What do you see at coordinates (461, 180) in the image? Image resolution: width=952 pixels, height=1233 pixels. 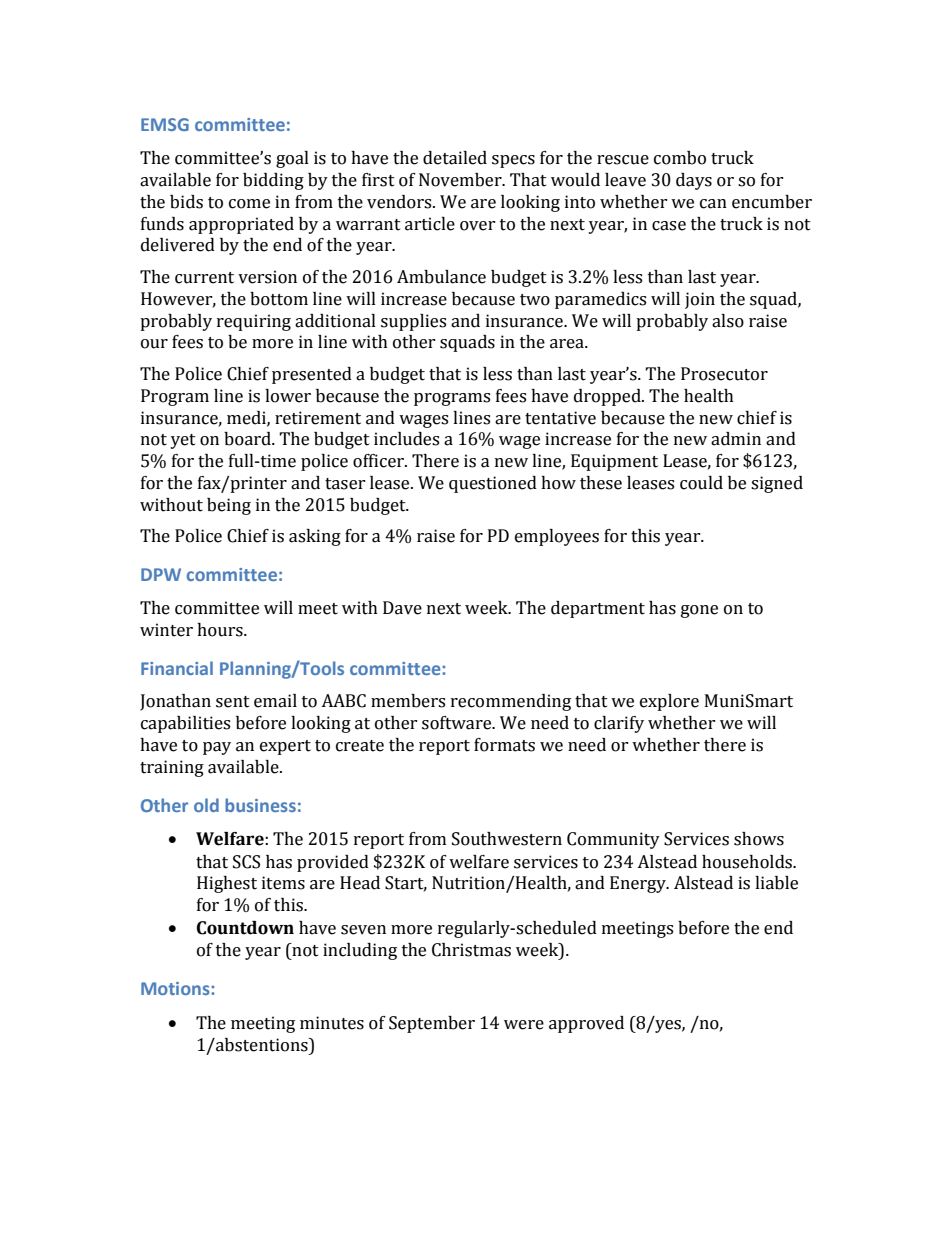 I see `November` at bounding box center [461, 180].
